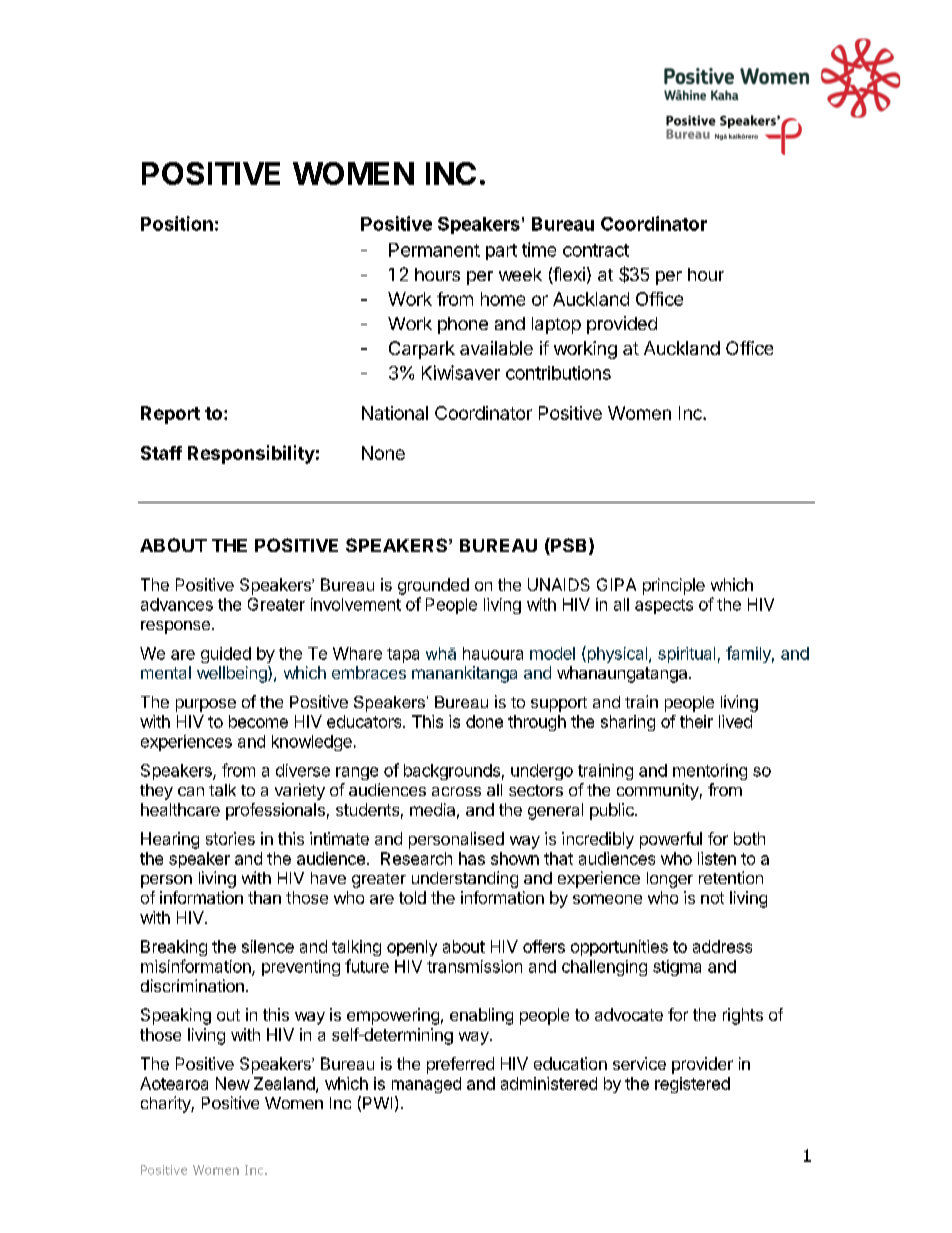  Describe the element at coordinates (674, 586) in the screenshot. I see `principle` at that location.
